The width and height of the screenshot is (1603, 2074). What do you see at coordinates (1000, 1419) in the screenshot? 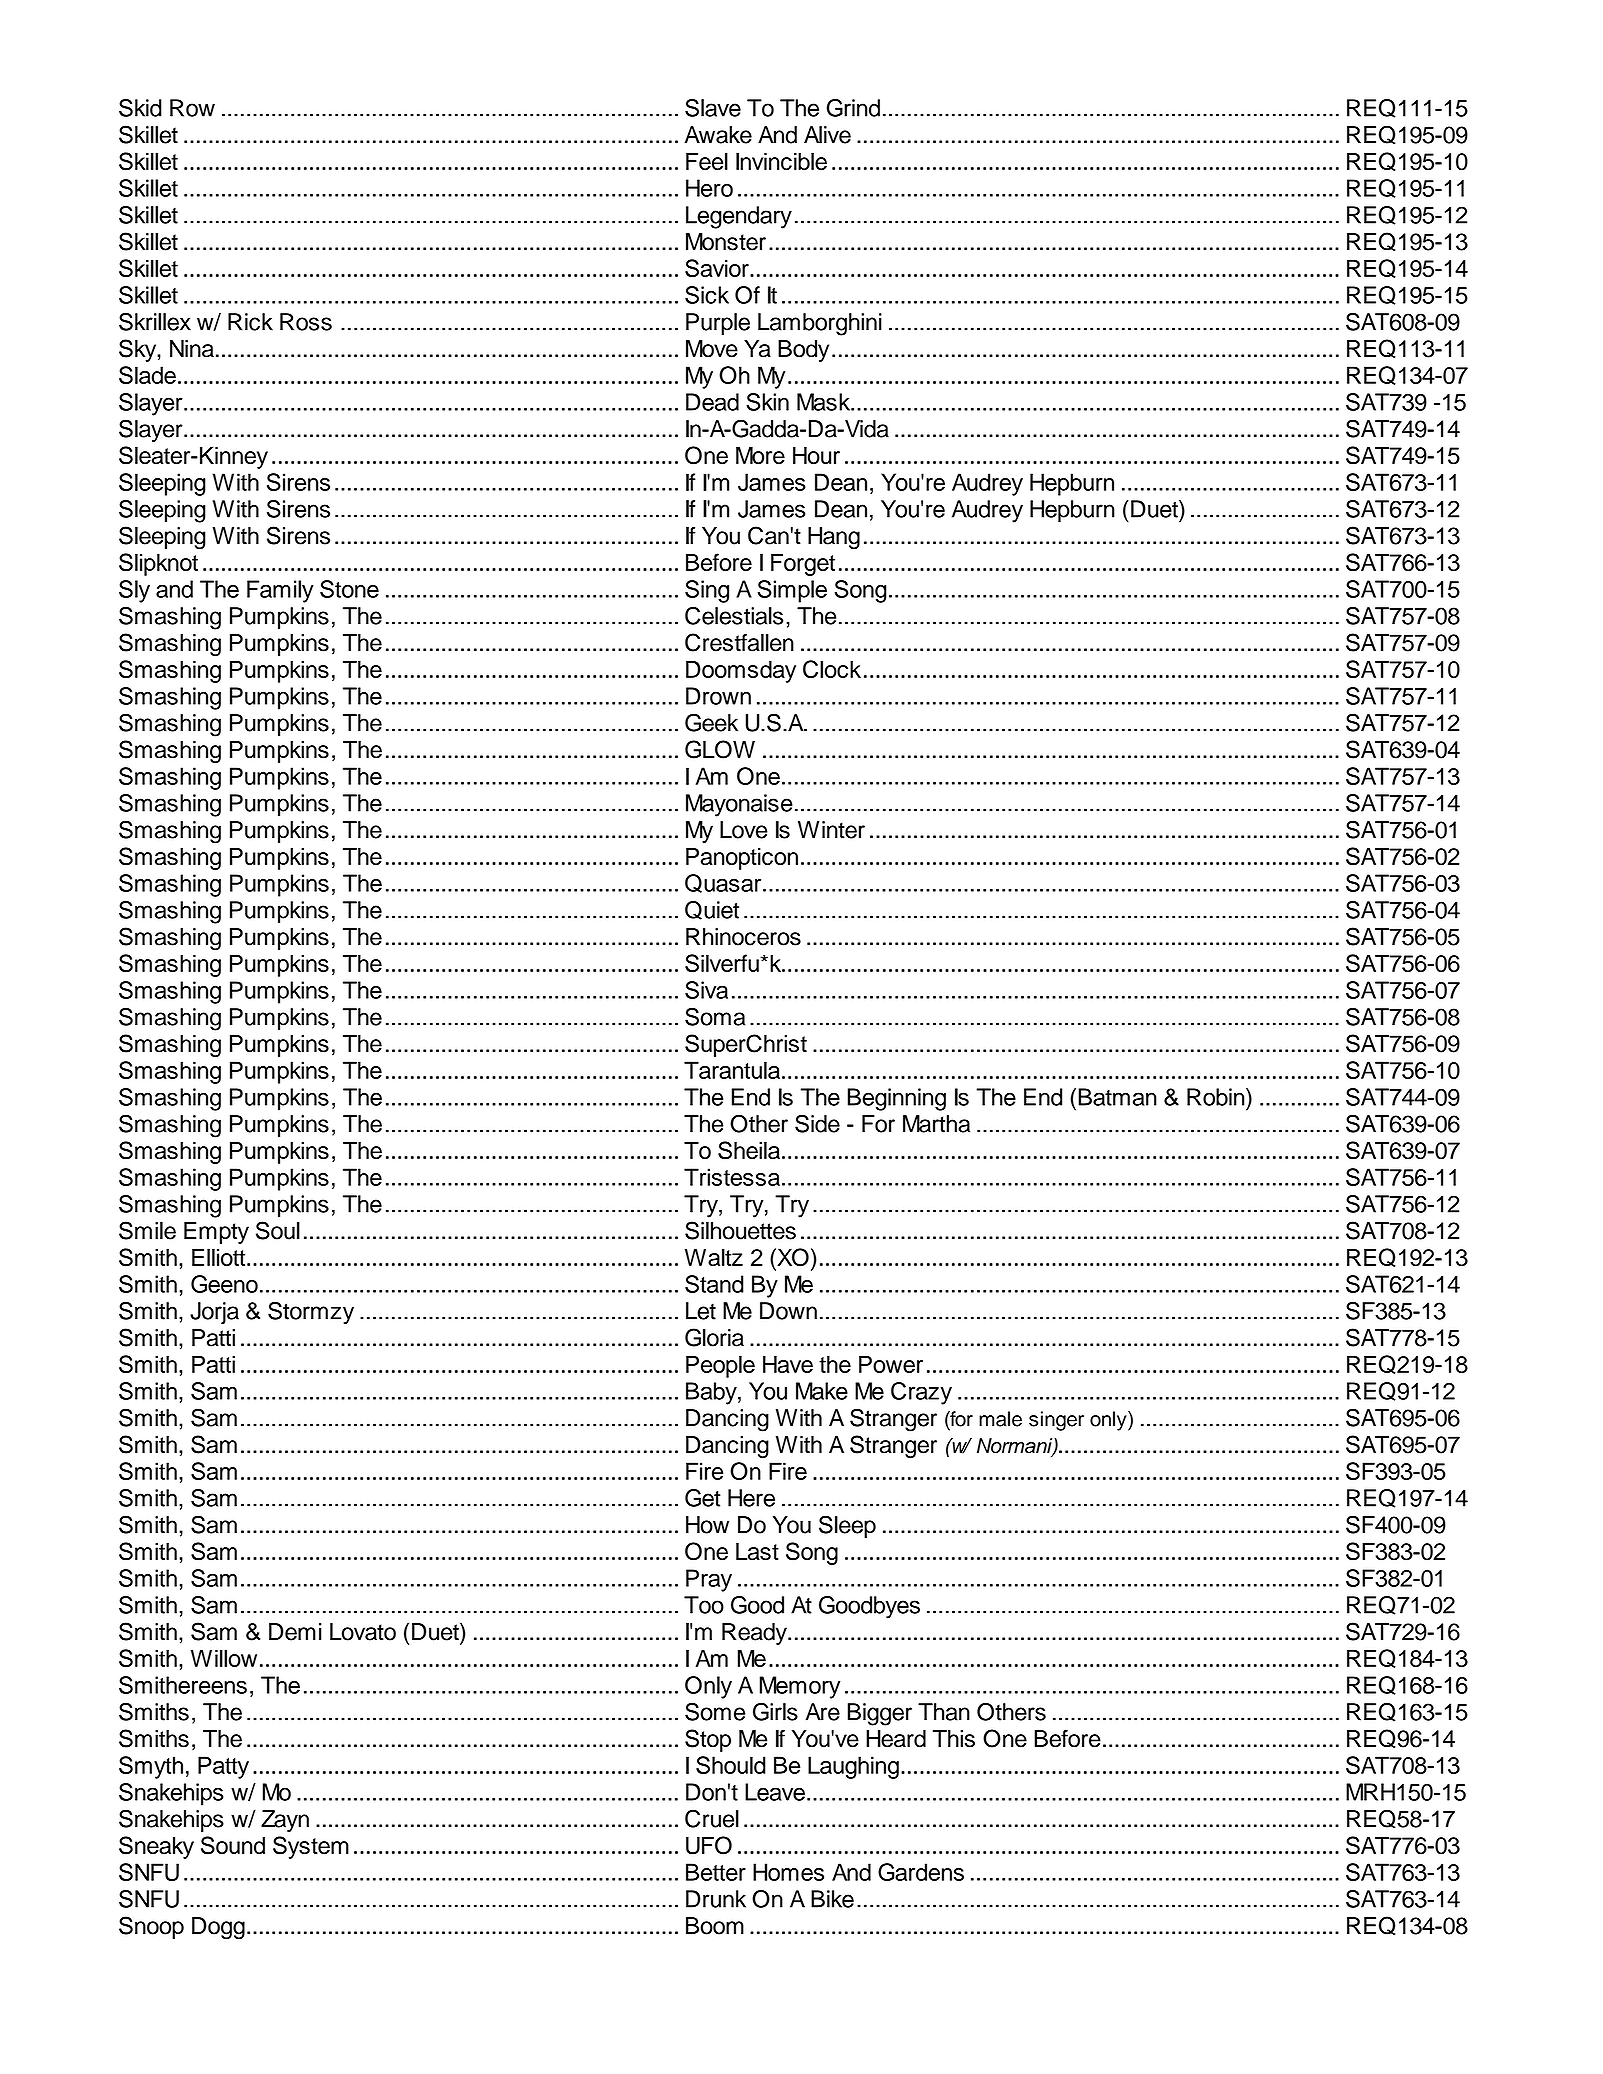
I see `male` at bounding box center [1000, 1419].
